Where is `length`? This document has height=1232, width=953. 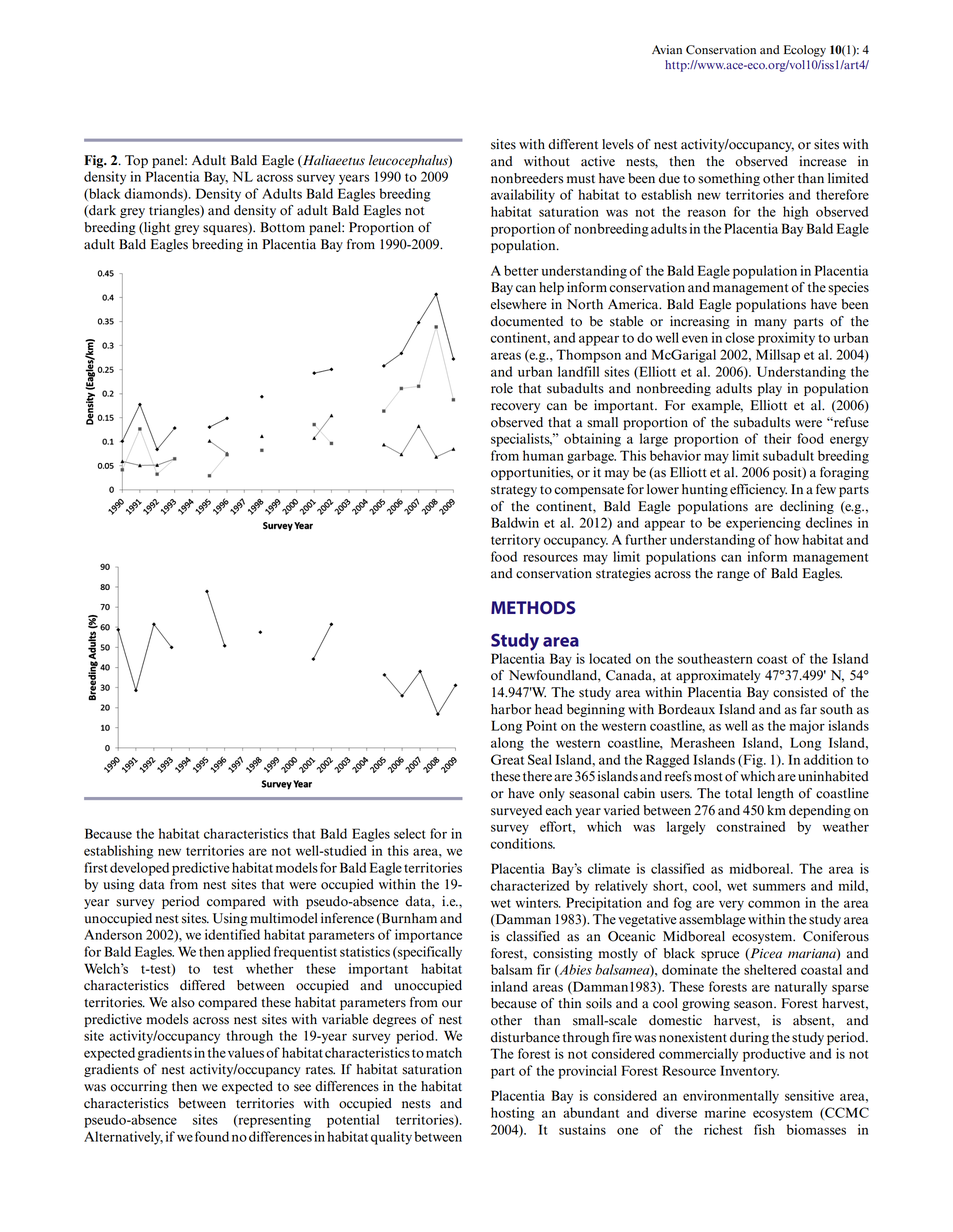 length is located at coordinates (775, 794).
